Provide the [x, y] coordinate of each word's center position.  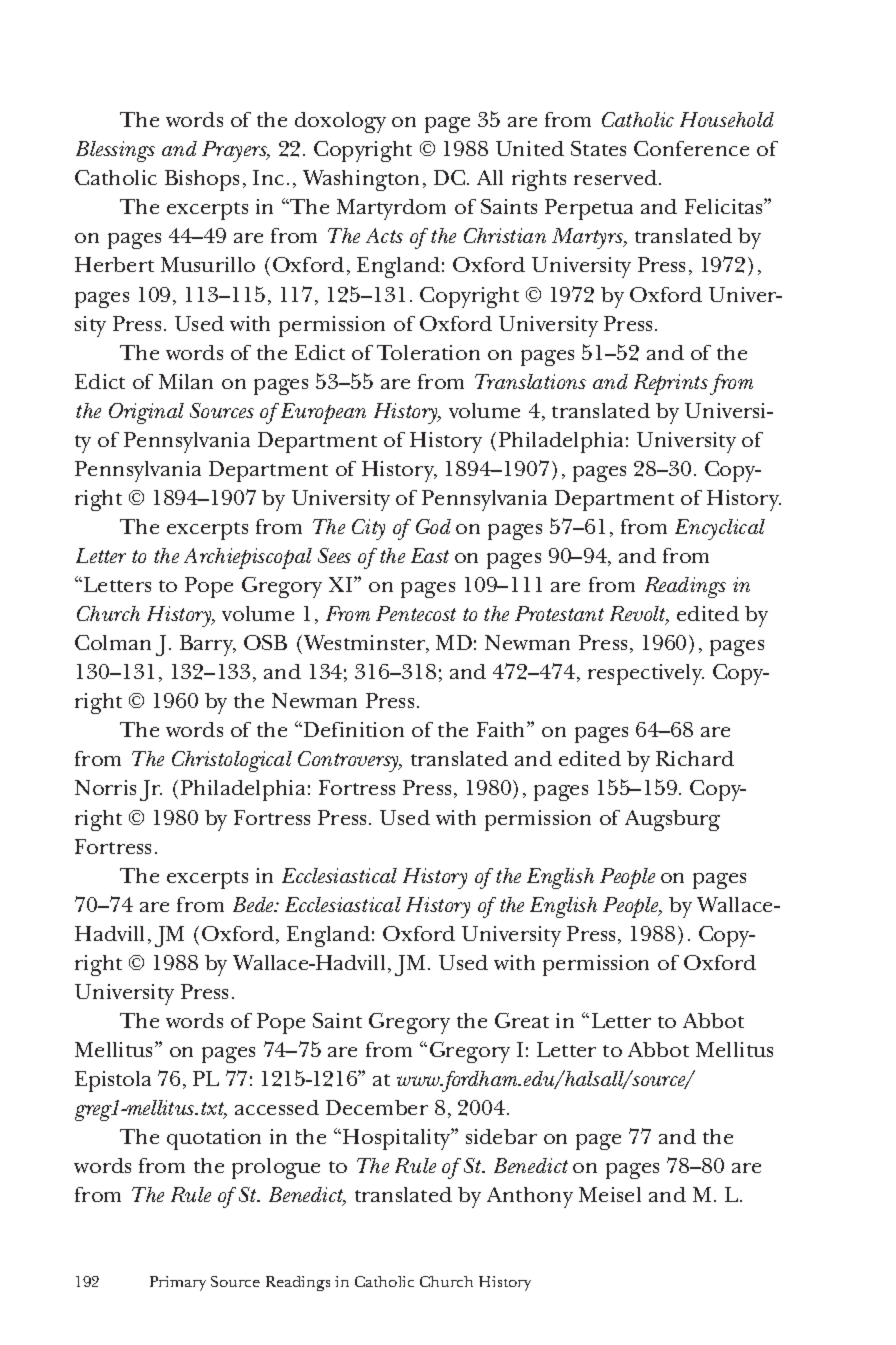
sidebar [501, 1136]
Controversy [349, 761]
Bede [254, 904]
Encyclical [720, 529]
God [433, 526]
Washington [361, 180]
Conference [691, 148]
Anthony [530, 1197]
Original [146, 413]
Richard [695, 758]
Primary [178, 1283]
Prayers [235, 151]
